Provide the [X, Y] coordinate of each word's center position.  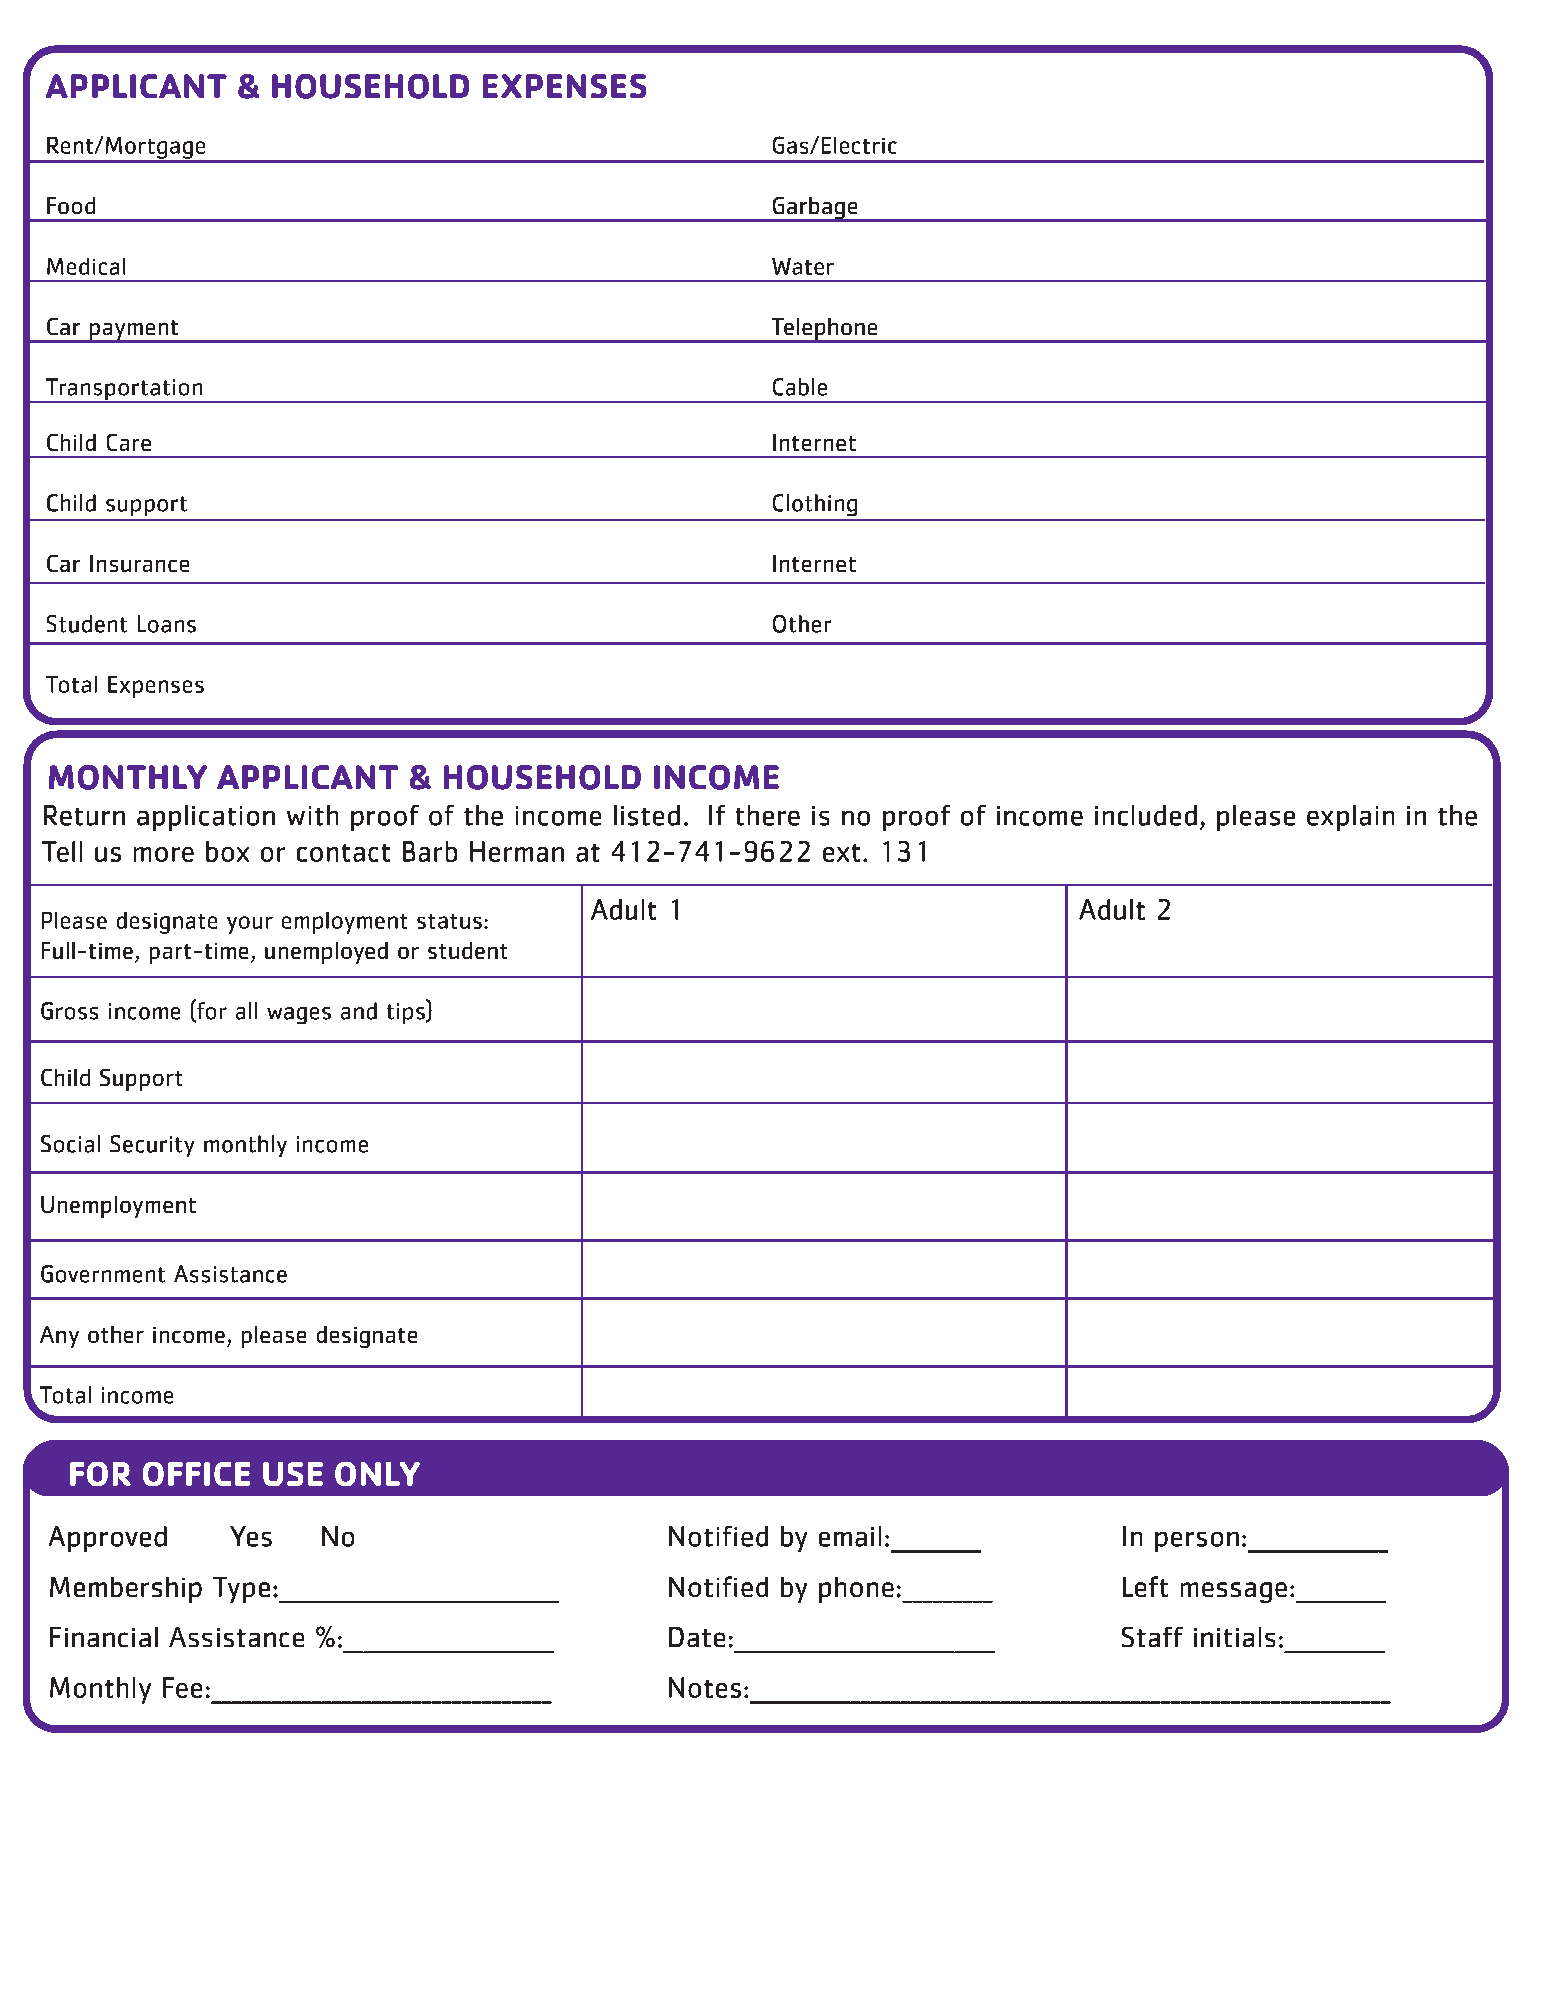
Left [1145, 1586]
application [206, 818]
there [768, 815]
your [250, 925]
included [1146, 815]
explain [1350, 818]
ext [841, 853]
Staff [1152, 1637]
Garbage [815, 209]
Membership [126, 1590]
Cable [800, 387]
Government [103, 1274]
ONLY [377, 1474]
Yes [251, 1536]
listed [647, 815]
